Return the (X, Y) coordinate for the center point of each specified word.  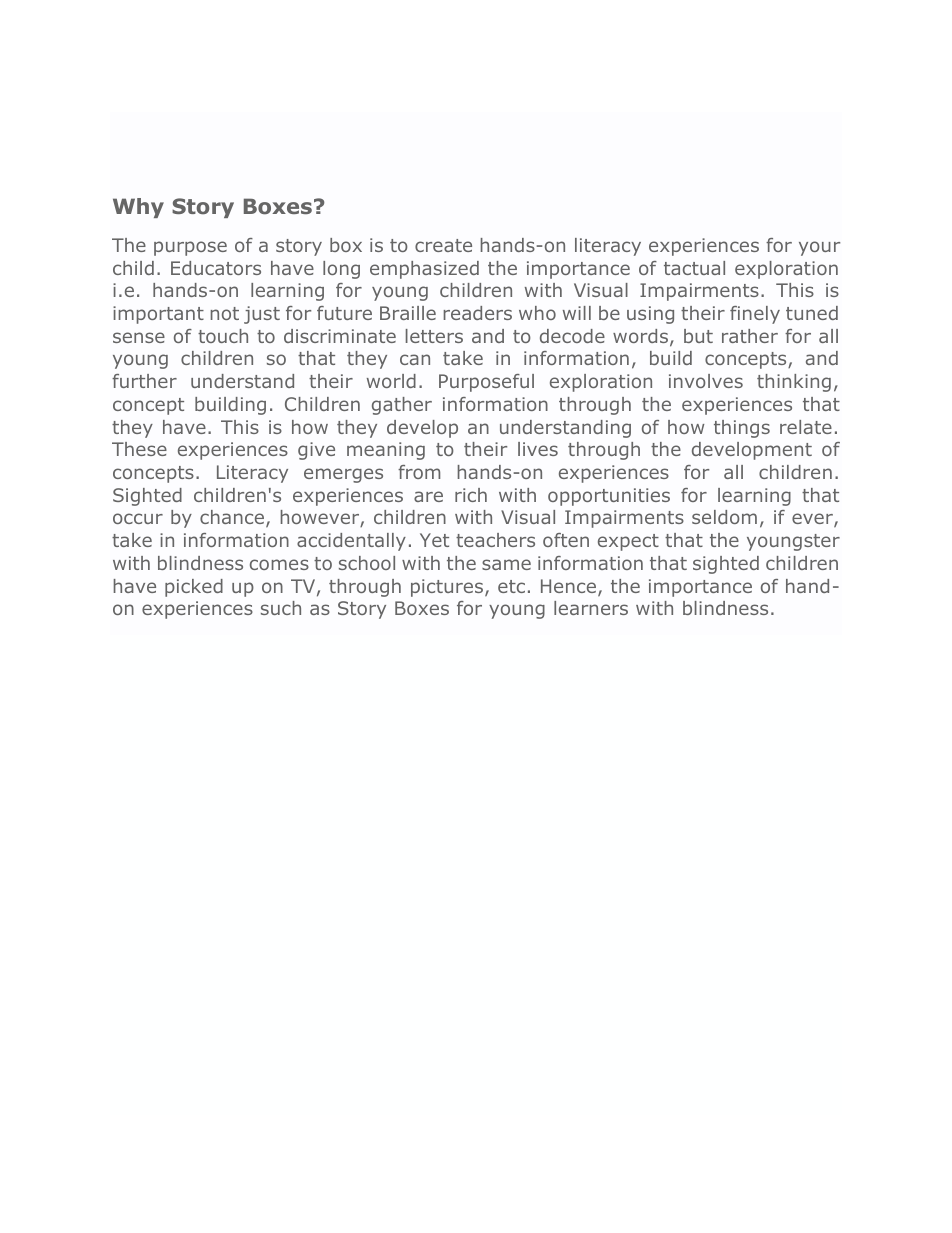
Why (138, 208)
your (819, 248)
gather (402, 406)
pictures (447, 588)
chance (233, 519)
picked (194, 588)
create (443, 245)
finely (755, 315)
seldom (724, 517)
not (225, 313)
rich (471, 495)
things (742, 429)
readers (478, 313)
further (144, 381)
